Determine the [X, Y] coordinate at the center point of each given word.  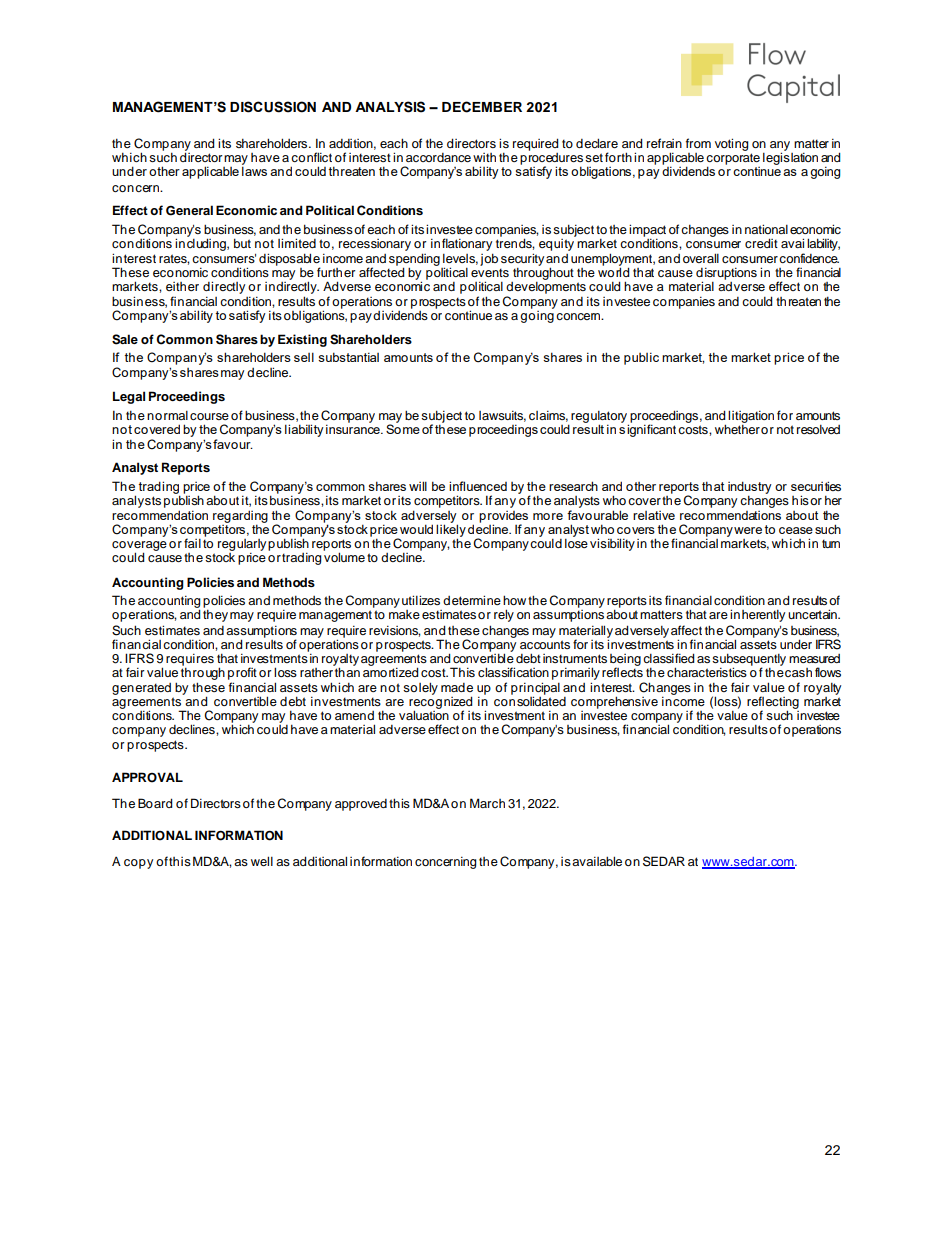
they [215, 616]
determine [472, 600]
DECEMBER [482, 107]
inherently [757, 615]
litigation [751, 416]
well [262, 861]
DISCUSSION [273, 107]
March [487, 803]
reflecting [773, 703]
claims [548, 416]
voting [731, 144]
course [209, 416]
